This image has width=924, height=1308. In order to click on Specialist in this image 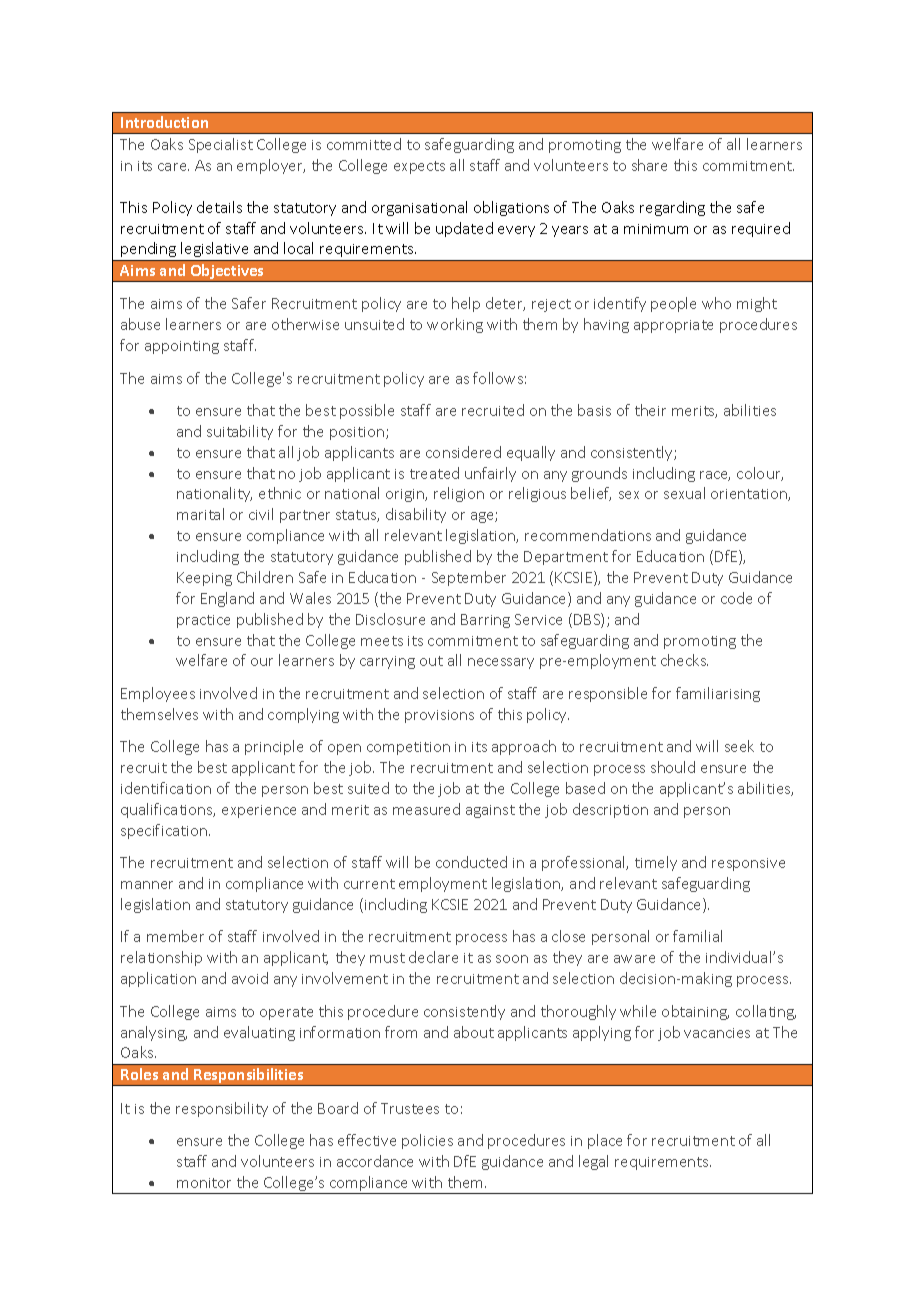, I will do `click(221, 145)`.
